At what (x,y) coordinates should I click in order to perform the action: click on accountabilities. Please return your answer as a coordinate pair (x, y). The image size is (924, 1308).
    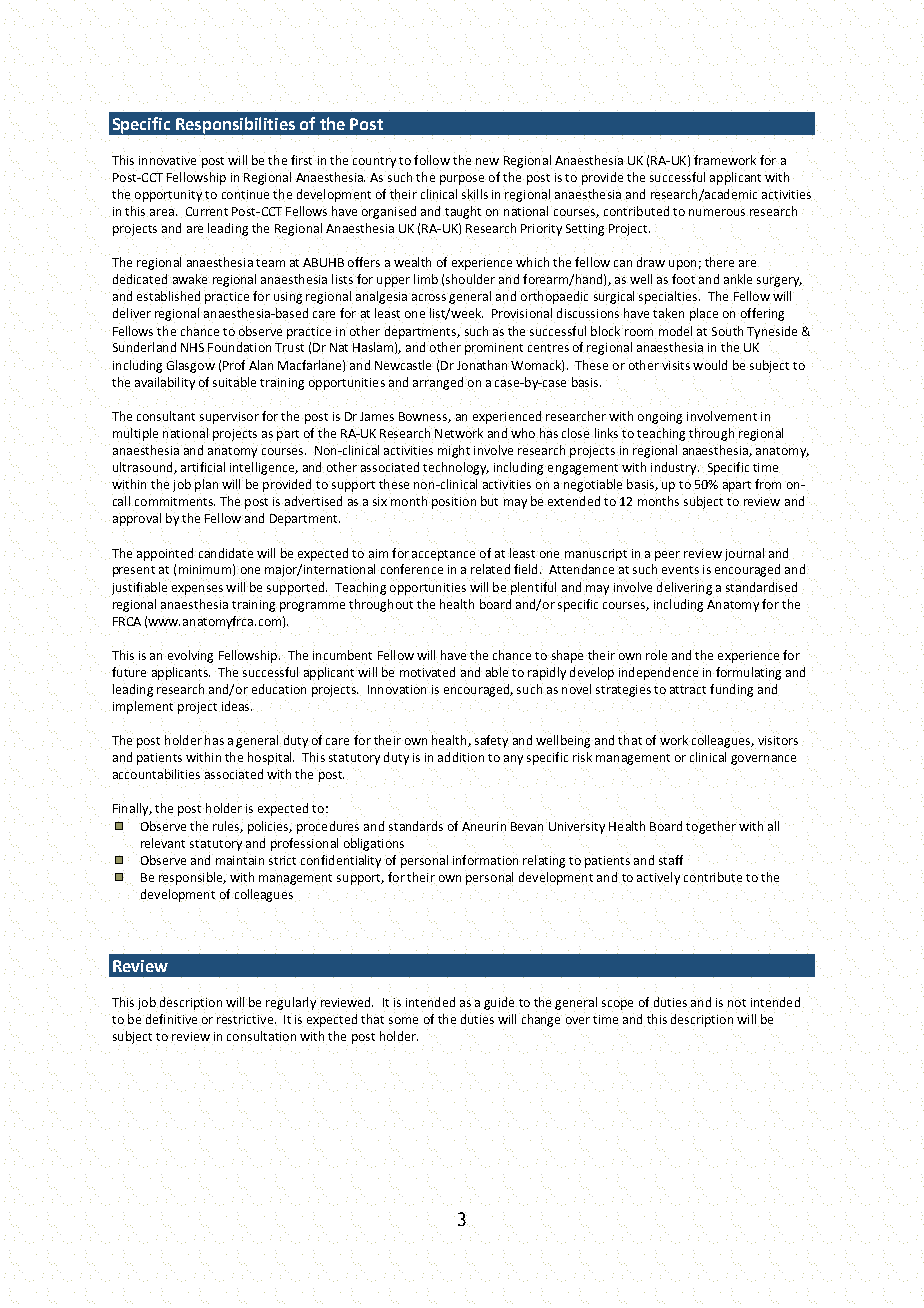
    Looking at the image, I should click on (157, 775).
